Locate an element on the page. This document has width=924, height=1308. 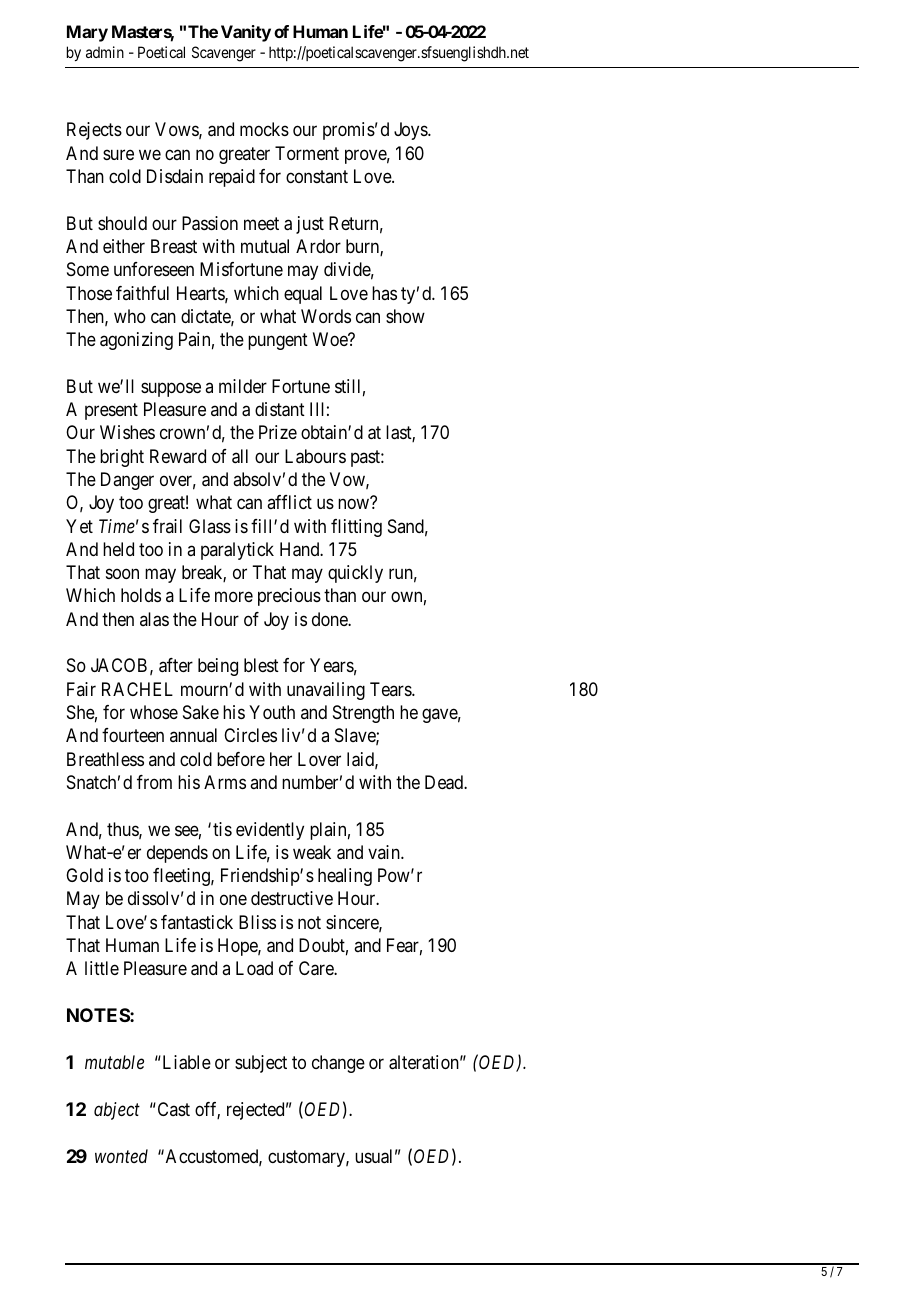
subject is located at coordinates (261, 1064).
